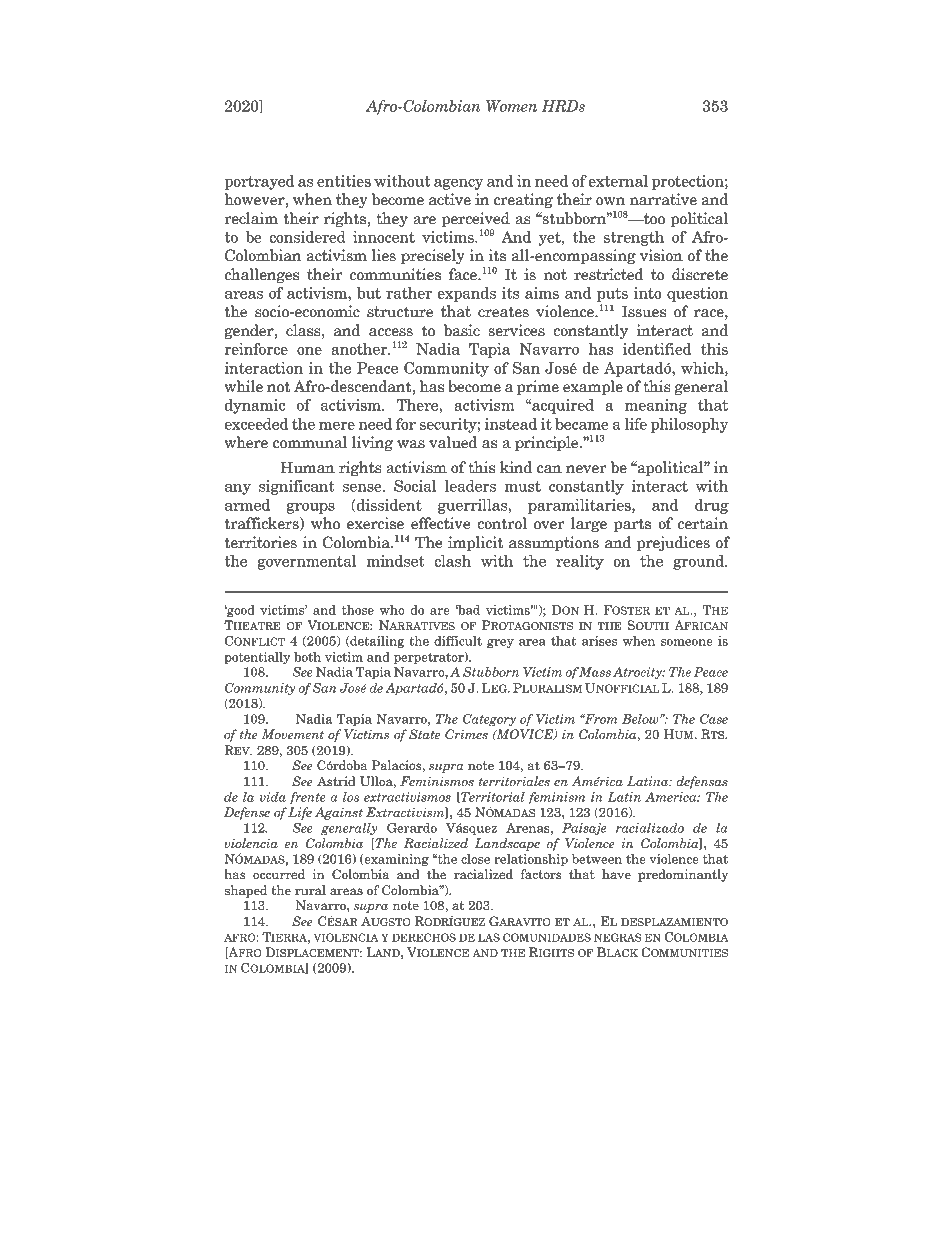  Describe the element at coordinates (632, 525) in the image. I see `parts` at that location.
